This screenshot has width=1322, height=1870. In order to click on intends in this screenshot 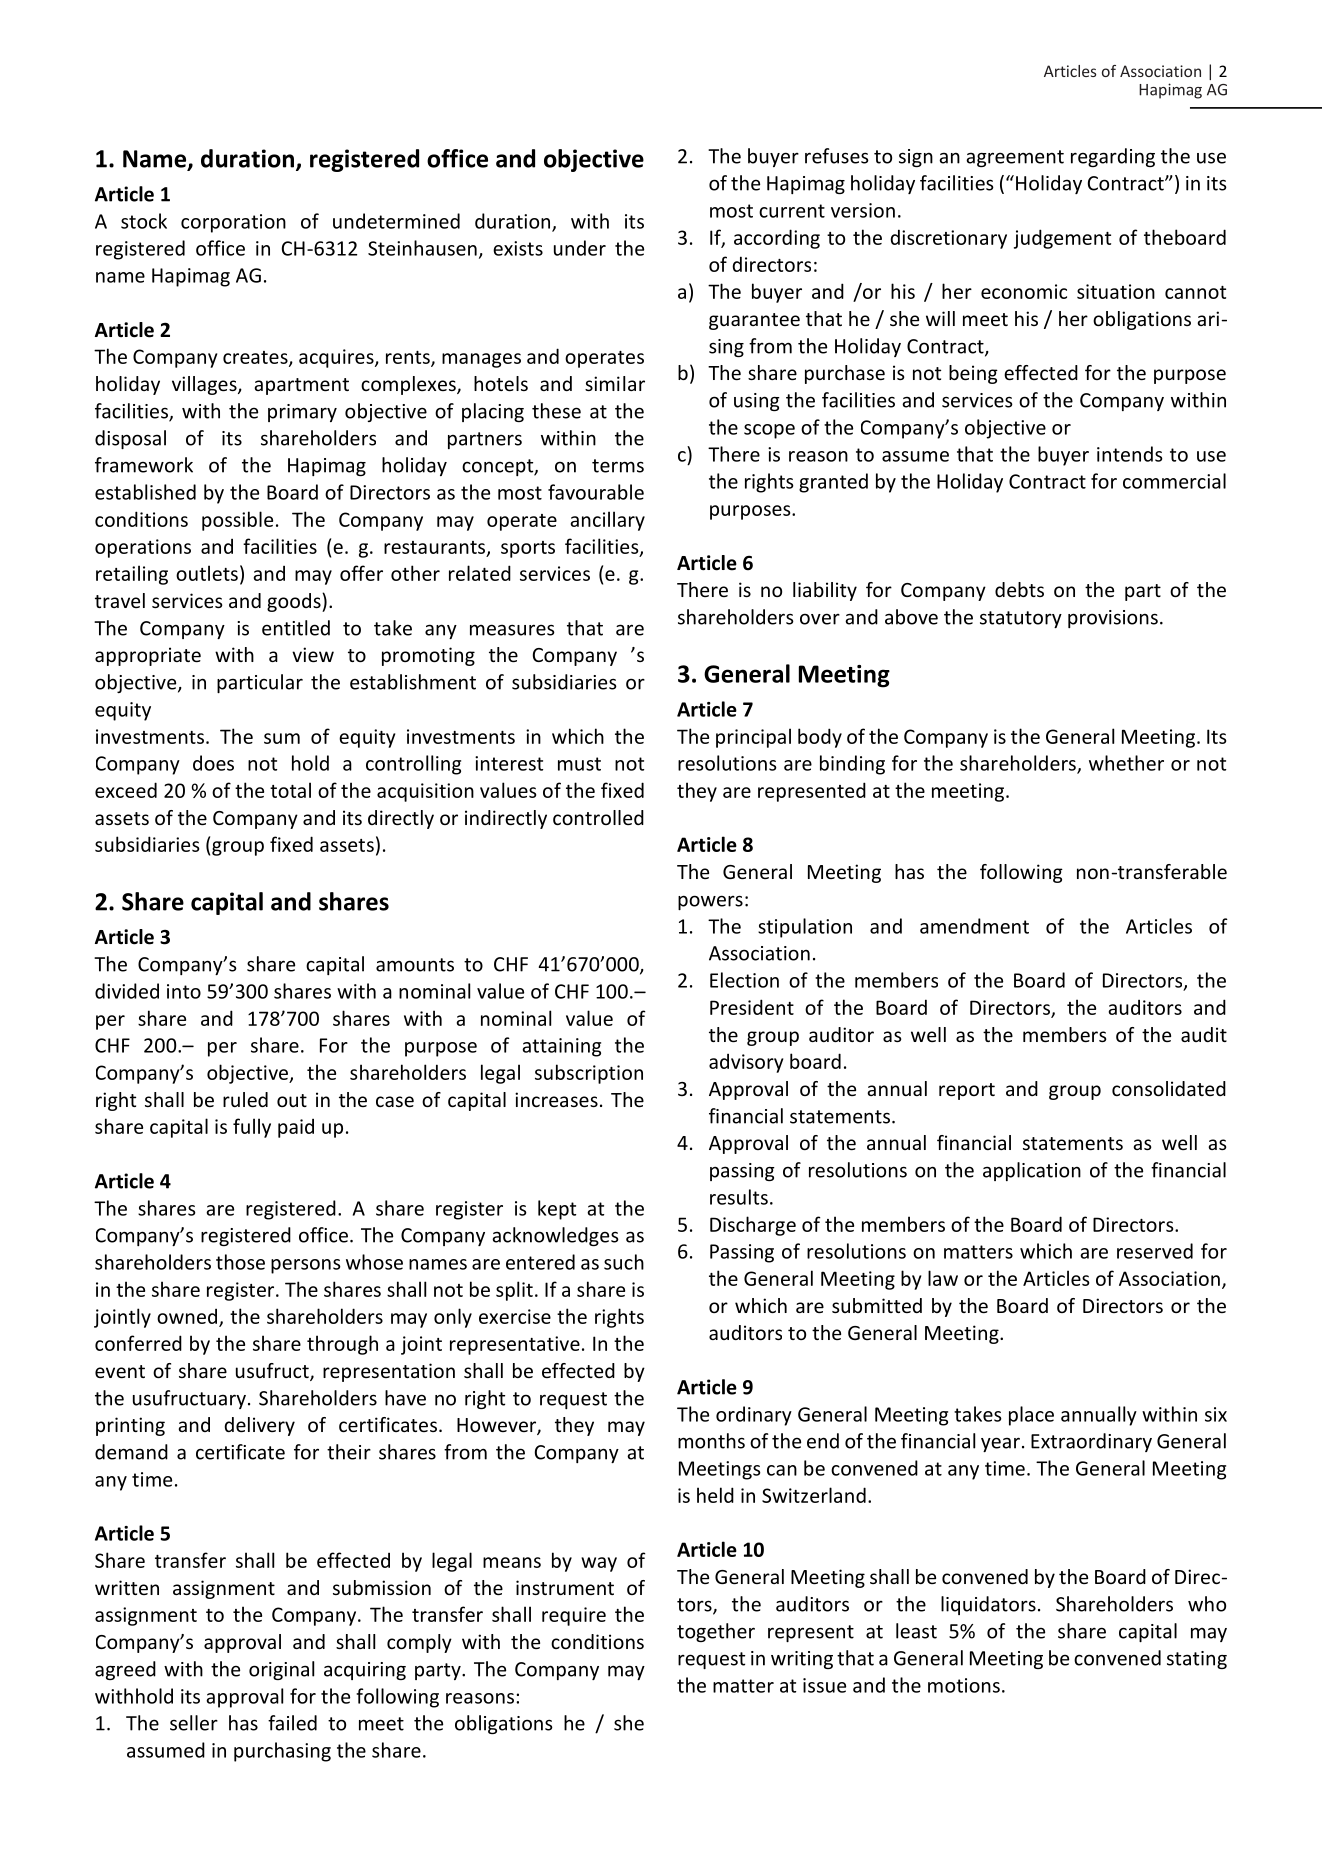, I will do `click(1130, 454)`.
